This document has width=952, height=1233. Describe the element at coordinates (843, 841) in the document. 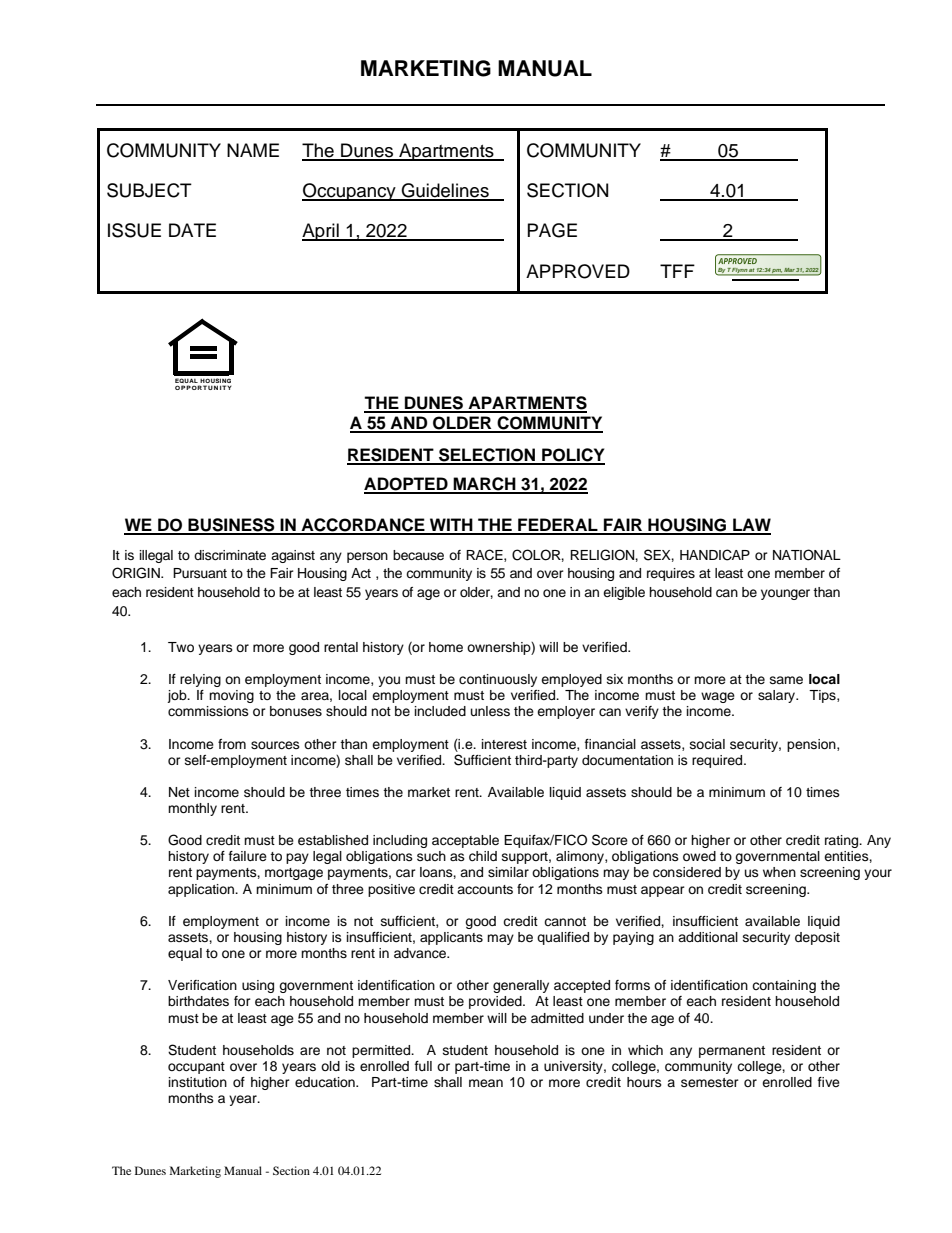

I see `rating` at that location.
